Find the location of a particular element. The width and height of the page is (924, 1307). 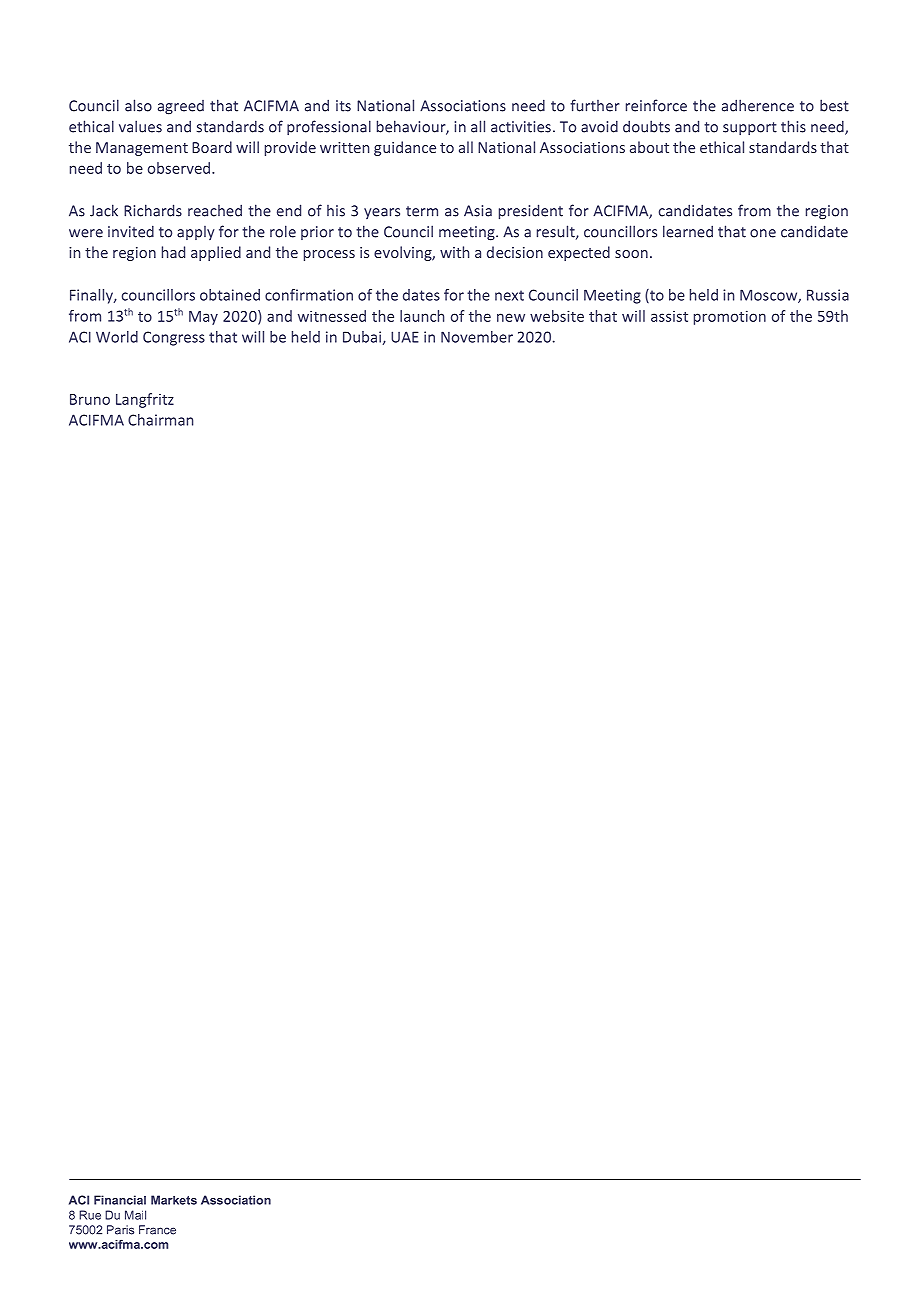

November is located at coordinates (477, 337).
